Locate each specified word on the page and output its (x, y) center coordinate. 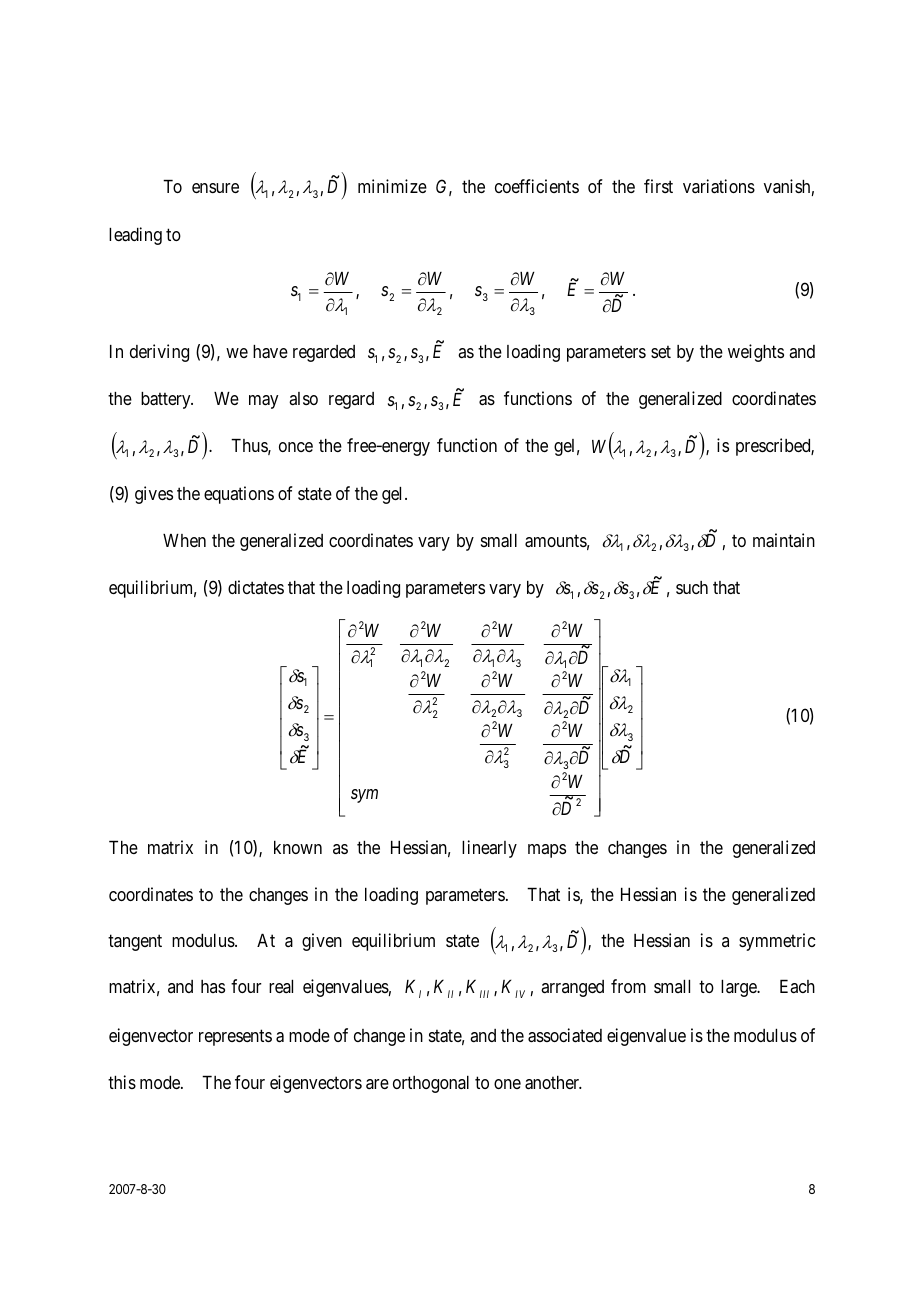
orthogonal (431, 1084)
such (692, 587)
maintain (784, 540)
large (740, 988)
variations (719, 186)
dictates (256, 587)
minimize (392, 186)
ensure (215, 188)
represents (235, 1038)
